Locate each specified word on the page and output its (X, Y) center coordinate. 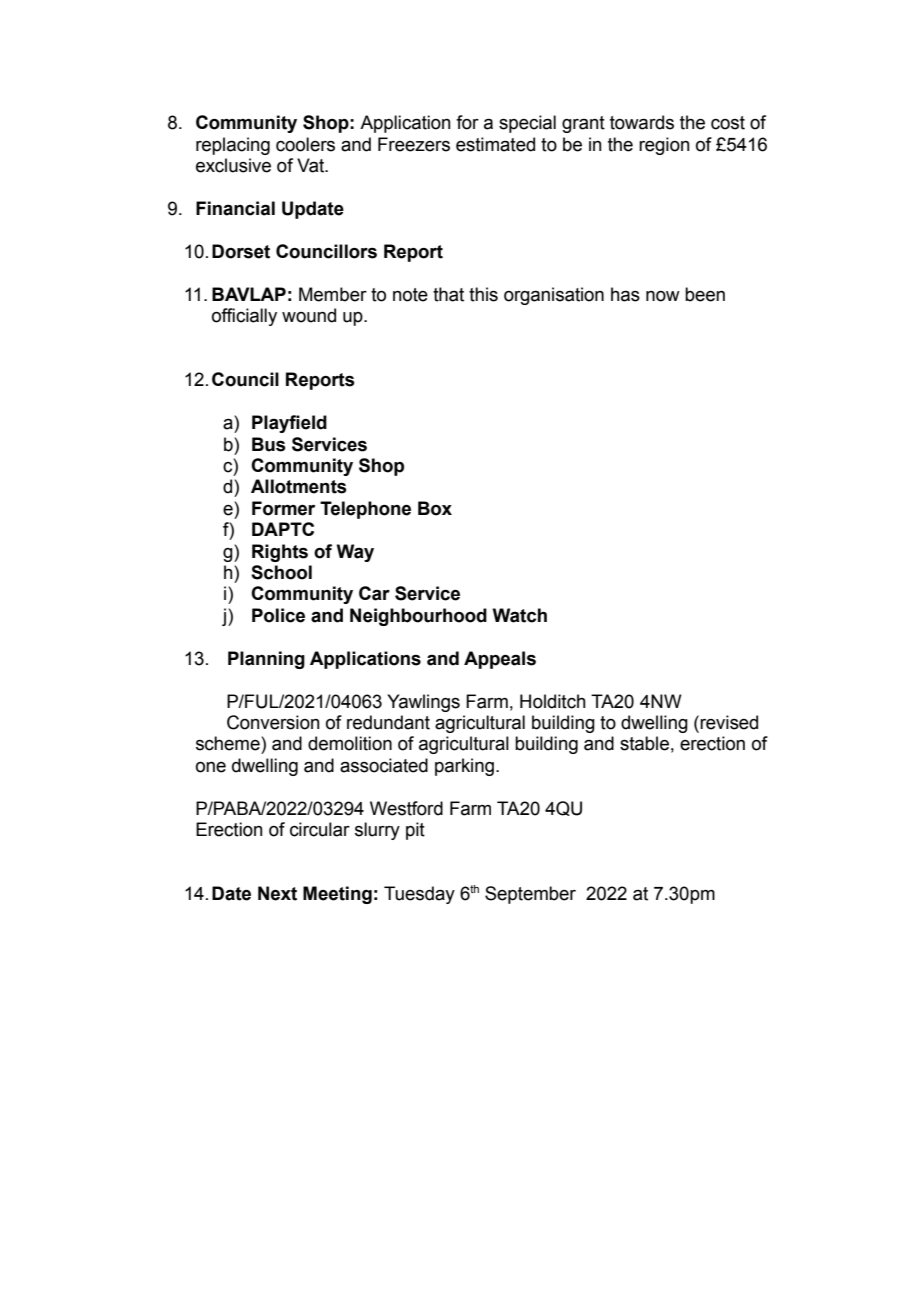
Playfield (289, 424)
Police (278, 615)
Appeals (500, 660)
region (664, 146)
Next (277, 893)
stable (644, 743)
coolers (305, 144)
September (530, 895)
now (663, 296)
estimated (495, 144)
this (483, 294)
